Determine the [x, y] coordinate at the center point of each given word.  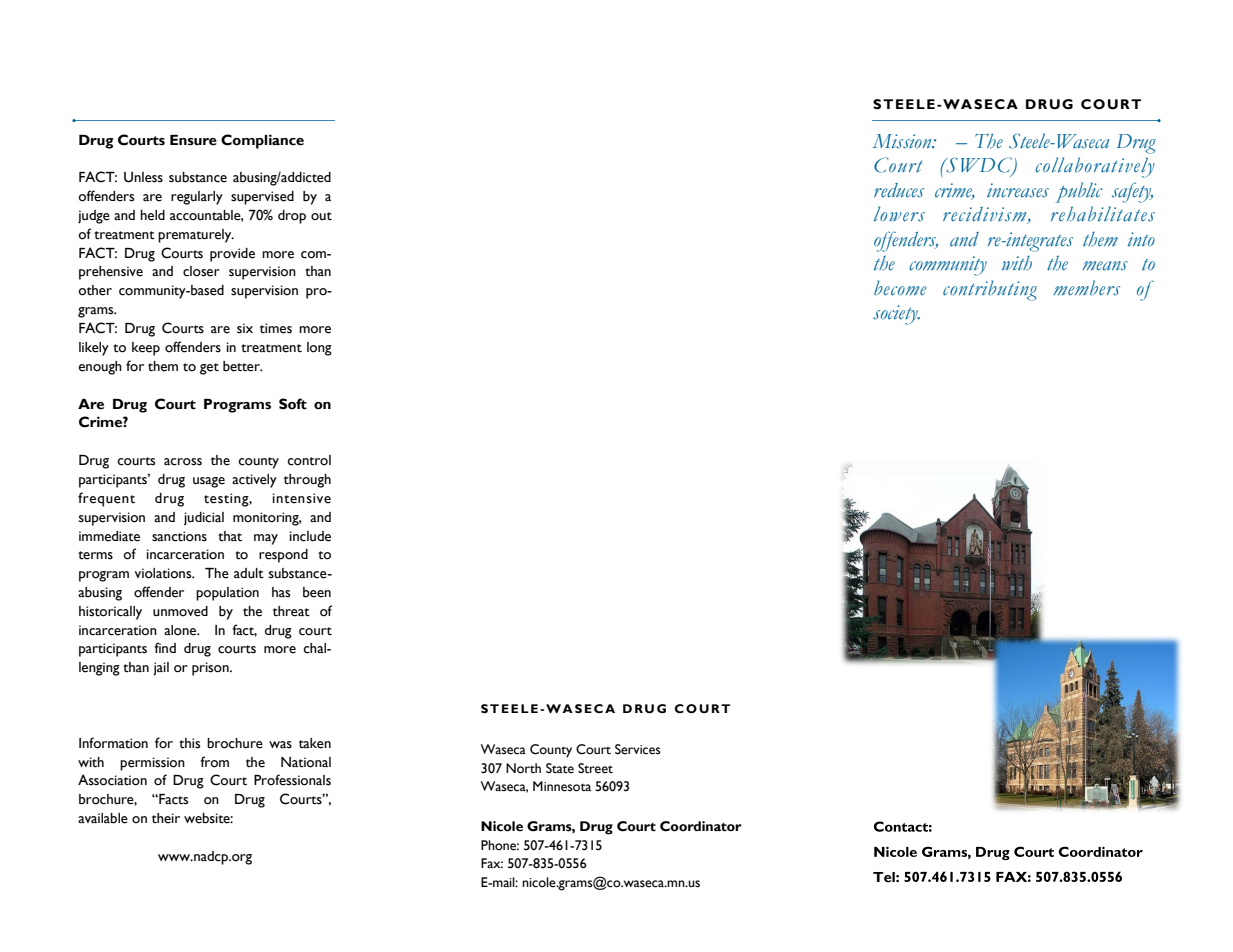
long [319, 349]
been [317, 592]
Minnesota [562, 786]
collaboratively [1095, 167]
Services [638, 749]
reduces [899, 190]
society [896, 315]
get [209, 369]
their [166, 818]
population [227, 594]
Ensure [193, 140]
